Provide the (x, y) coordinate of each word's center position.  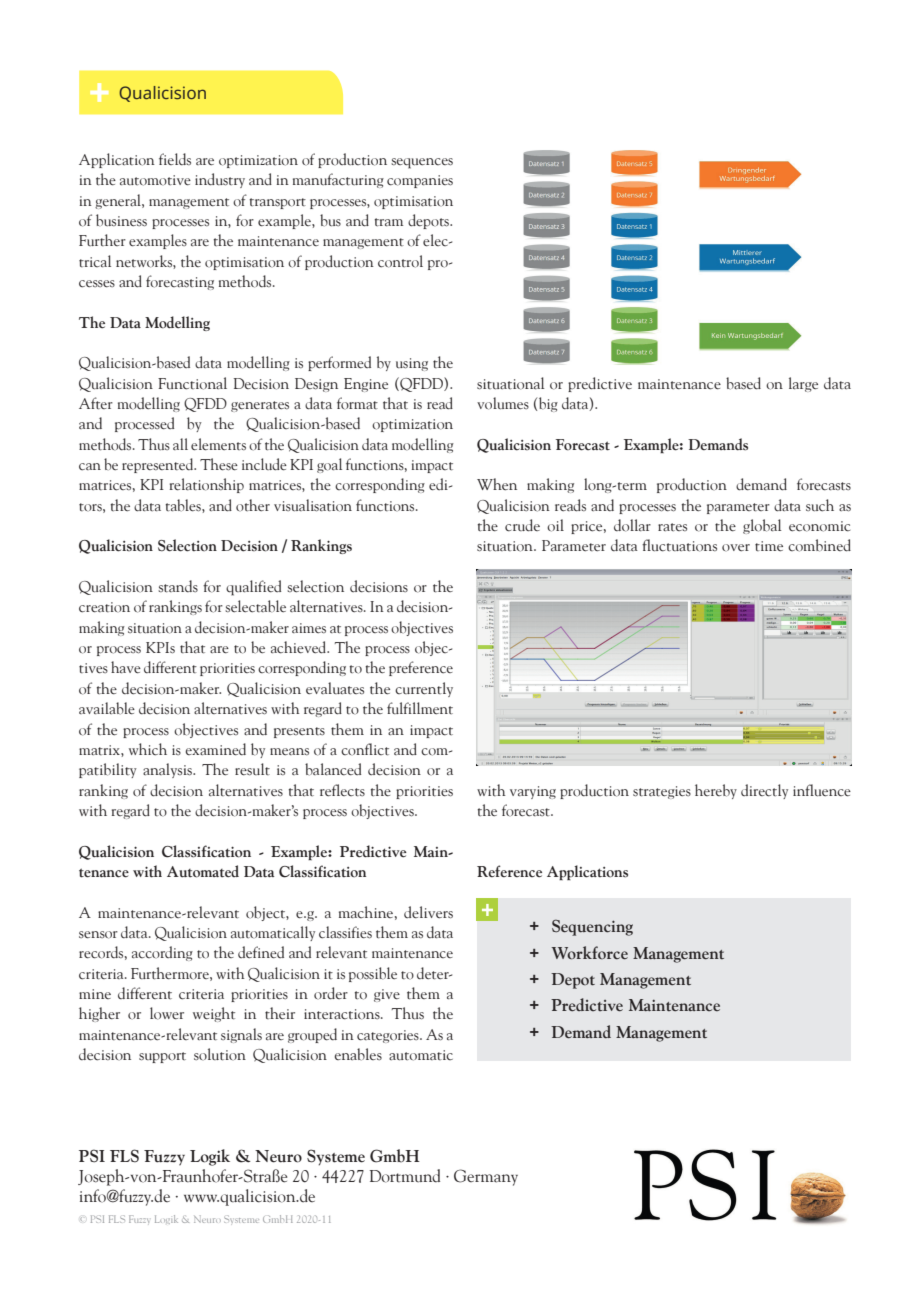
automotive (155, 180)
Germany (486, 1177)
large (803, 384)
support (162, 1057)
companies (420, 181)
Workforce (589, 953)
